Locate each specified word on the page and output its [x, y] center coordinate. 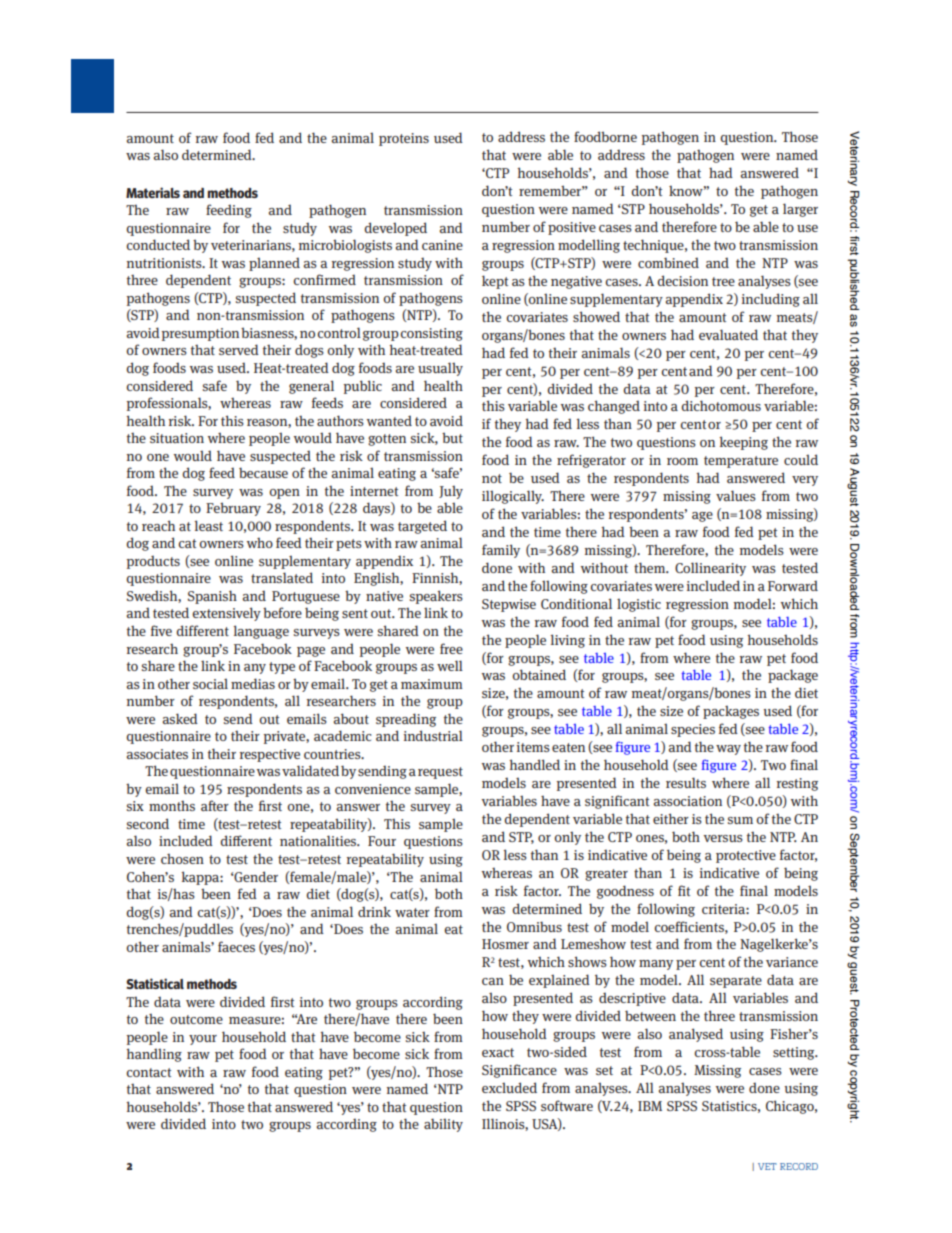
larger [800, 210]
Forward [793, 585]
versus [723, 838]
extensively [226, 614]
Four [382, 841]
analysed [696, 1035]
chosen [182, 859]
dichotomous [721, 405]
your [203, 1040]
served [239, 349]
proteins [404, 139]
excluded [509, 1087]
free [451, 648]
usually [440, 369]
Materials [153, 192]
